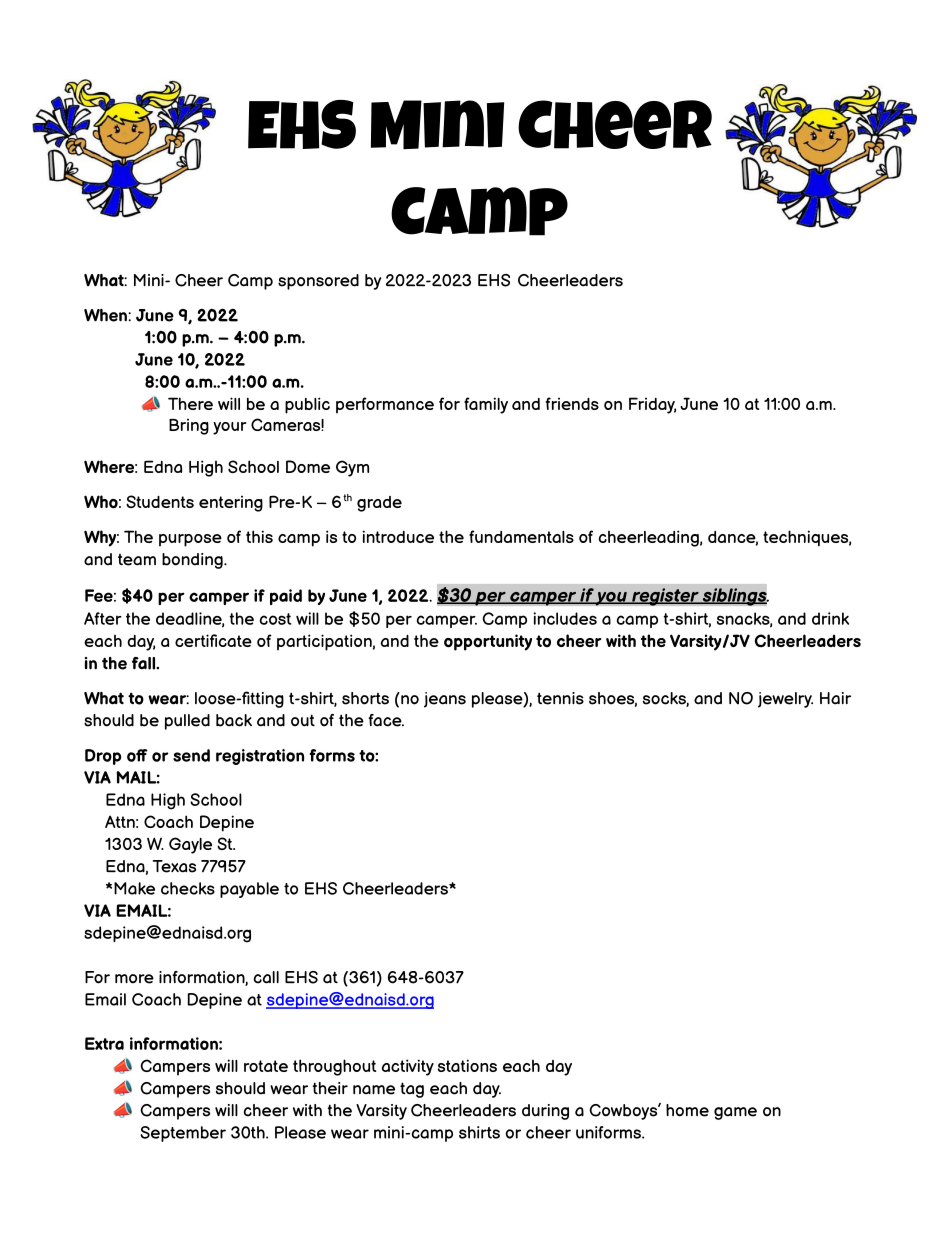  Describe the element at coordinates (486, 405) in the document. I see `family` at that location.
